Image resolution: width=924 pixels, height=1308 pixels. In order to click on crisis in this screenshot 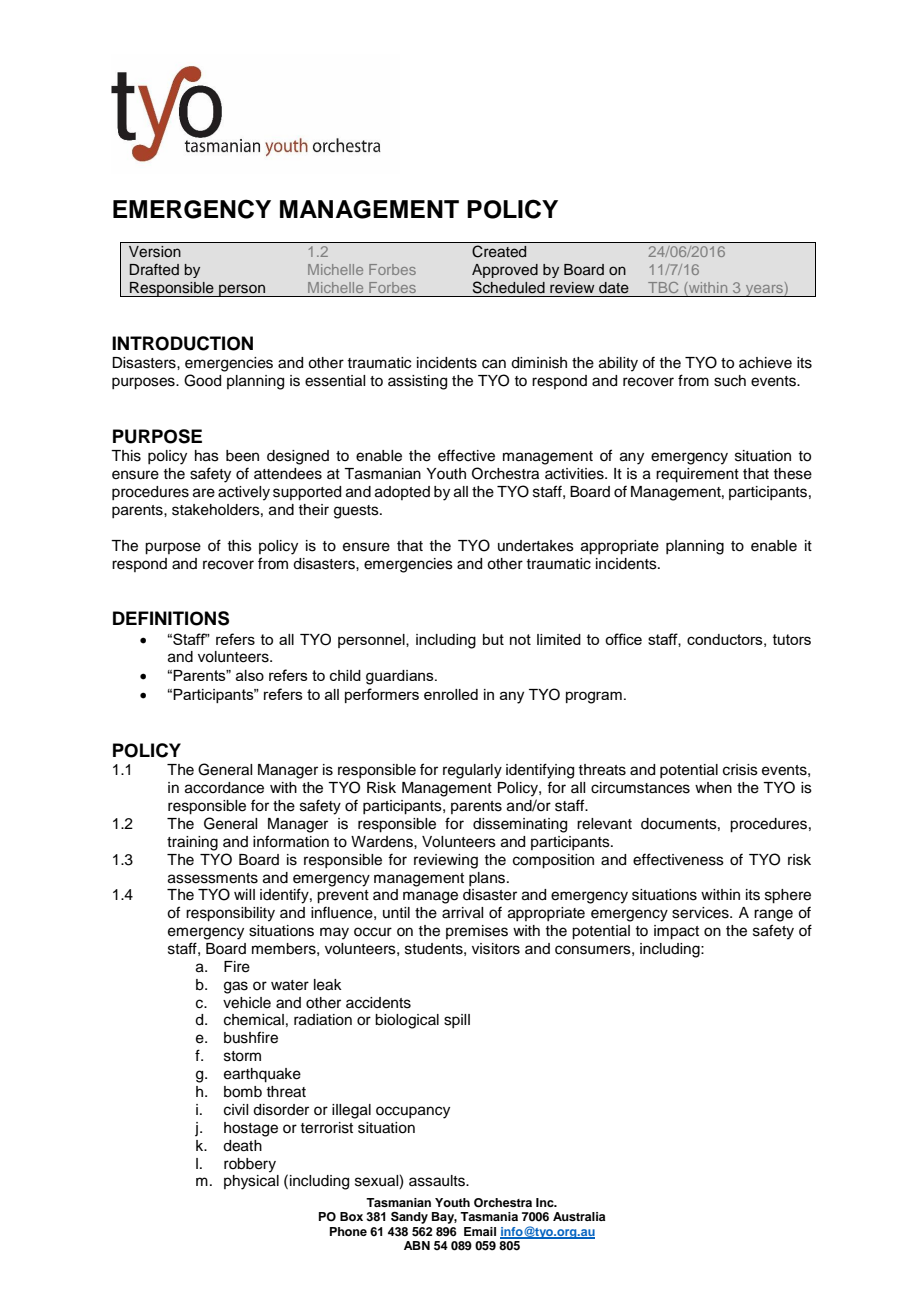, I will do `click(740, 770)`.
